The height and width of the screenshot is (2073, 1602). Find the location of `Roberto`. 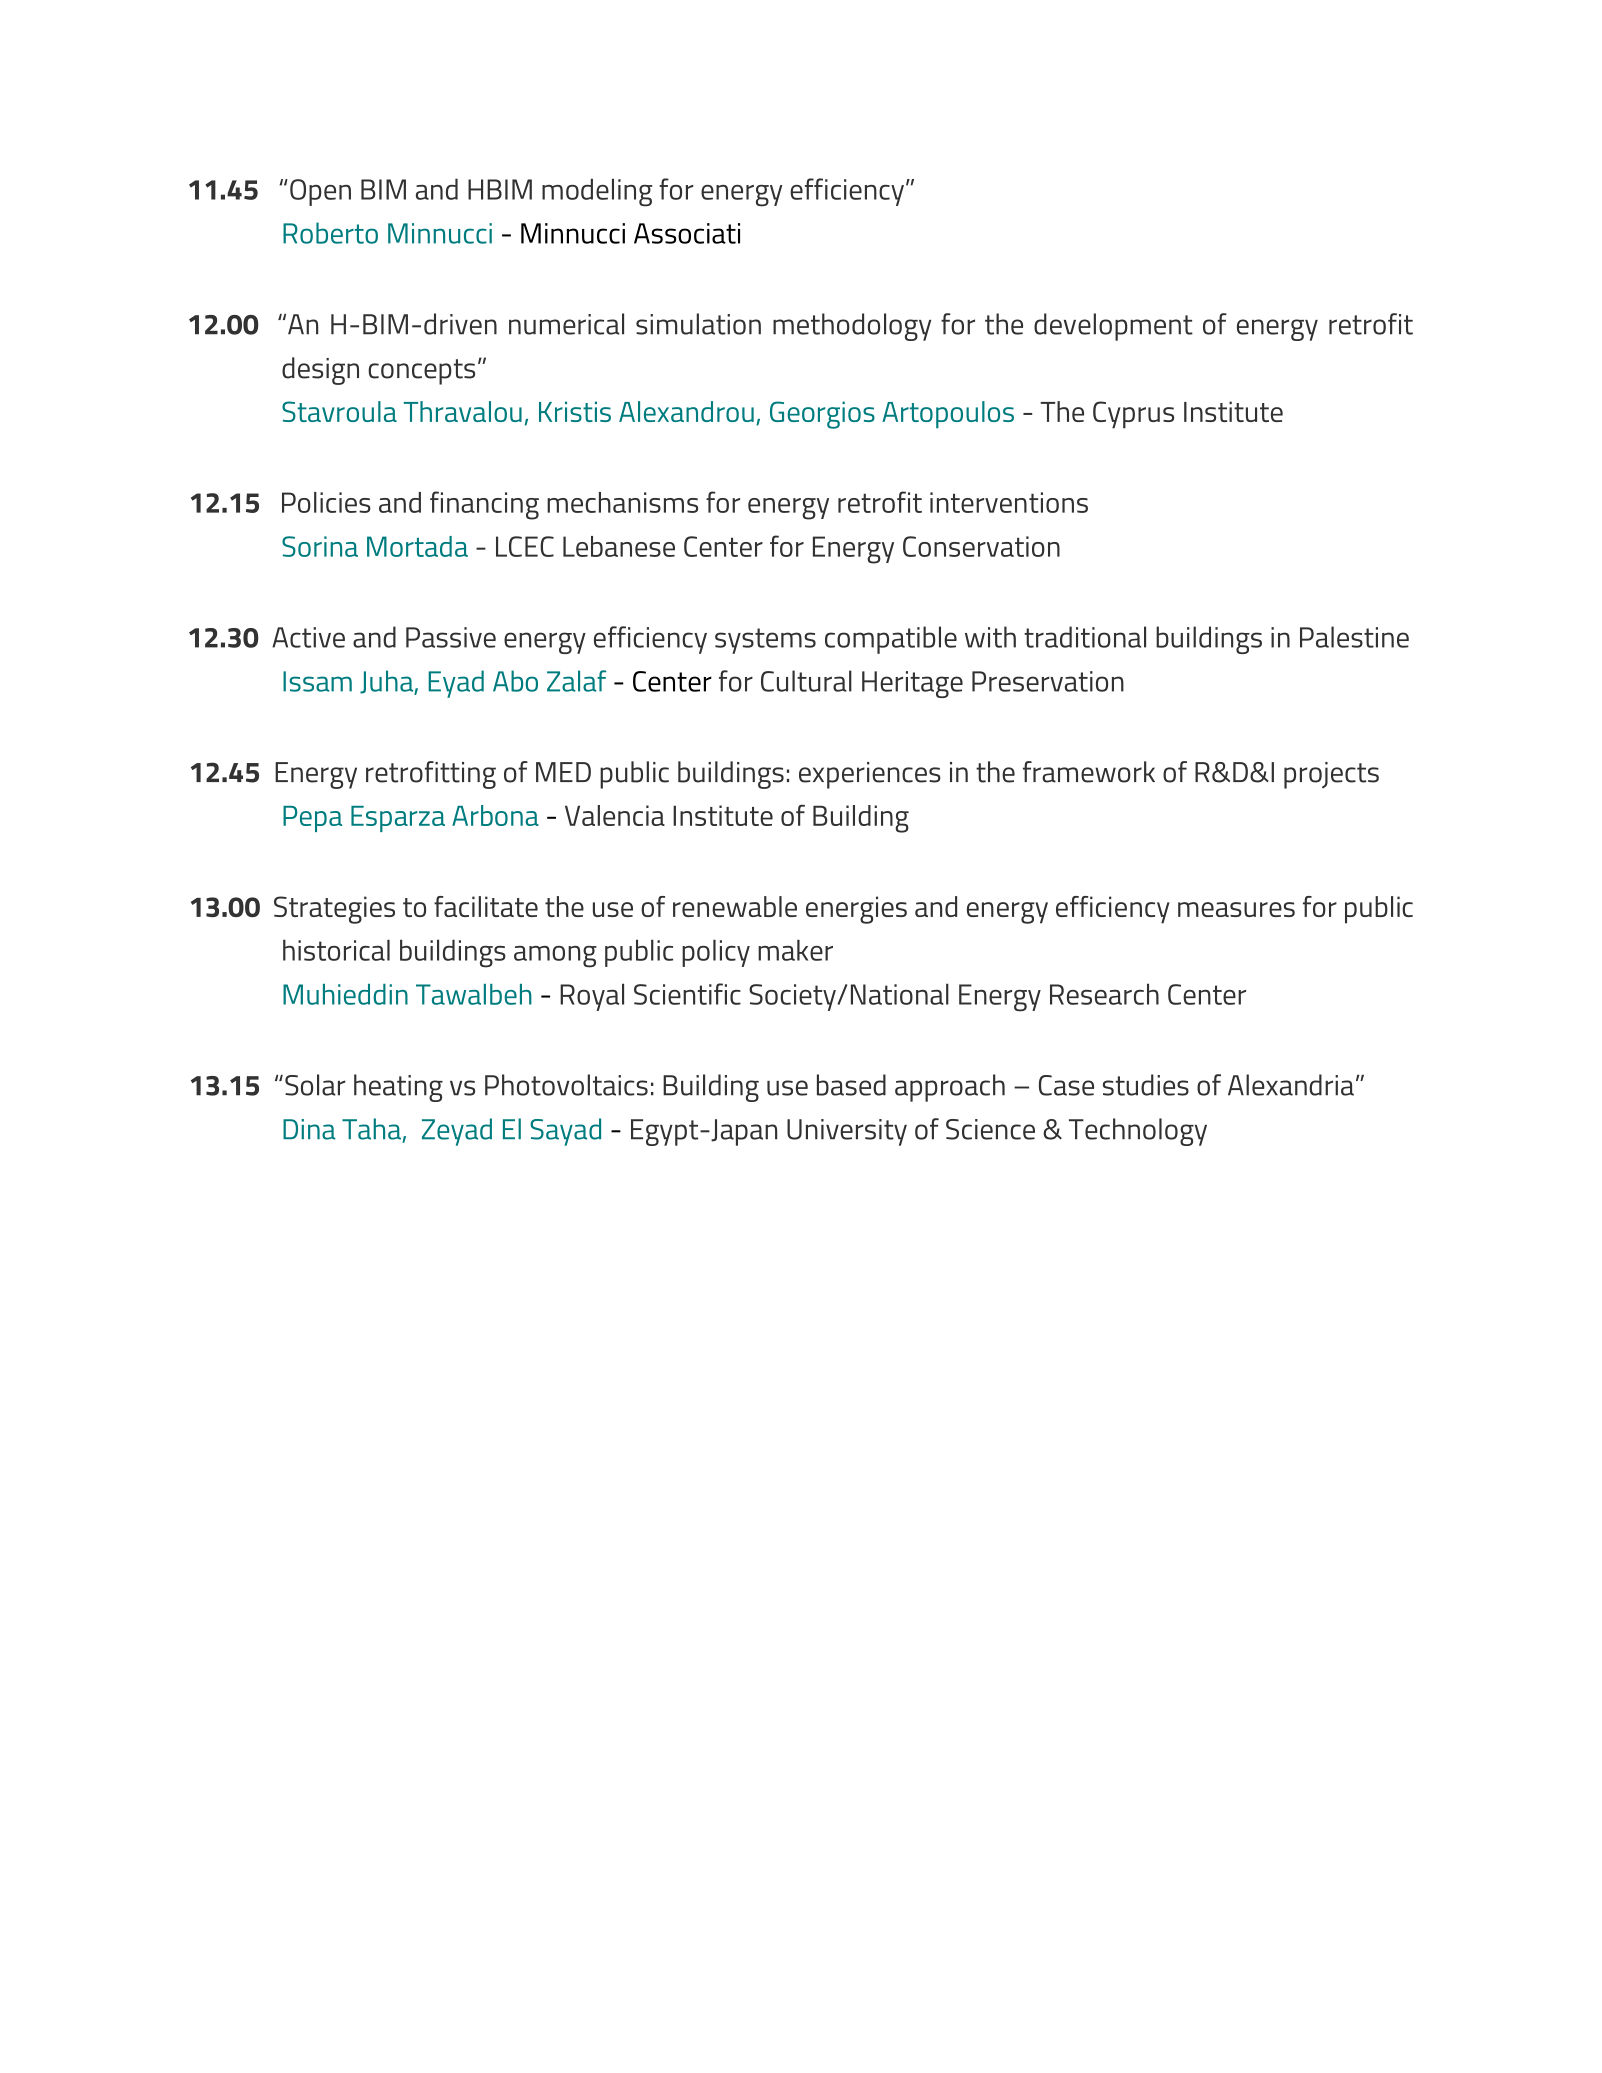

Roberto is located at coordinates (330, 233).
